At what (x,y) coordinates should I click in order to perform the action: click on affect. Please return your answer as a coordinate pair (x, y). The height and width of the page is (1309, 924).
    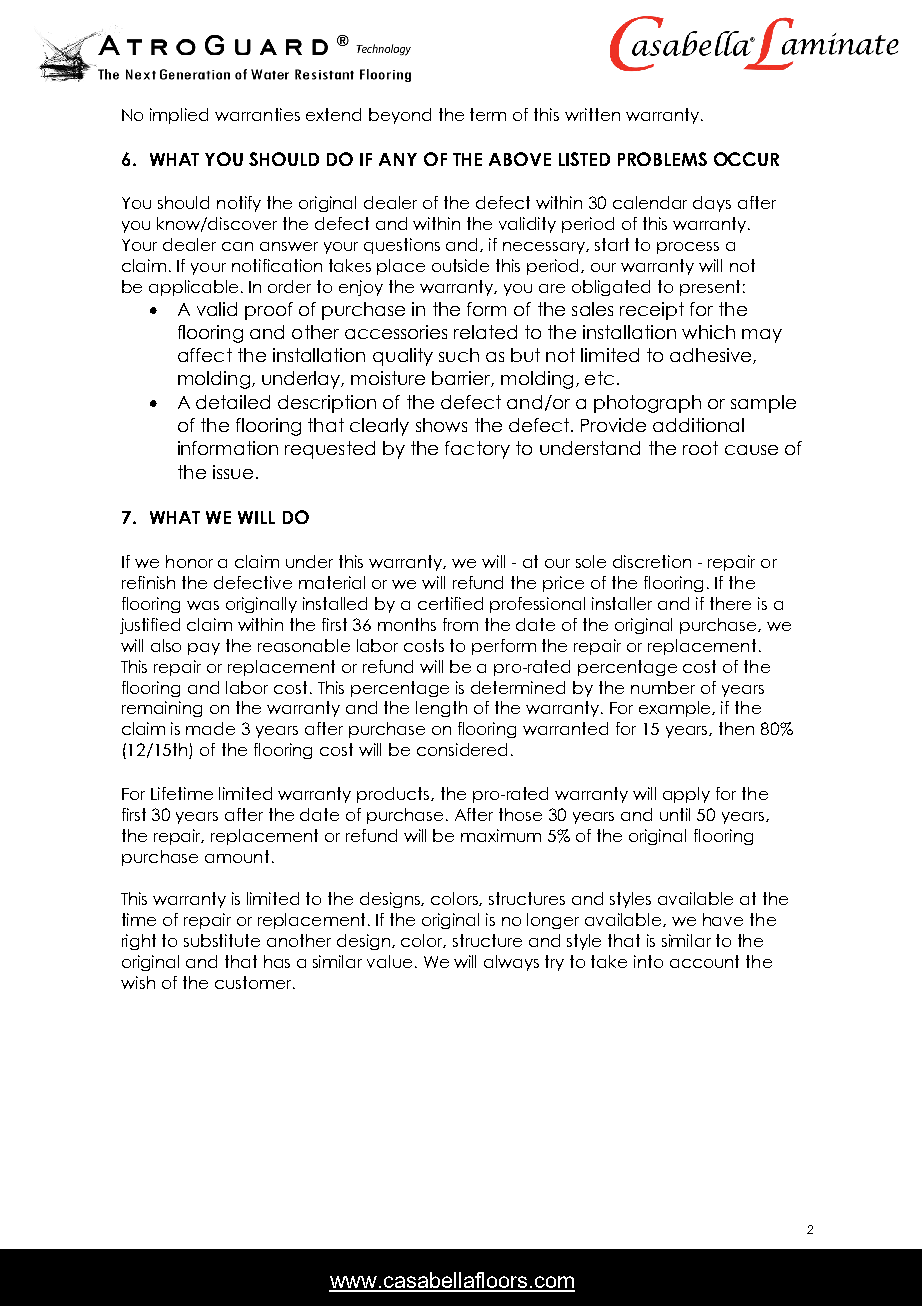
    Looking at the image, I should click on (205, 355).
